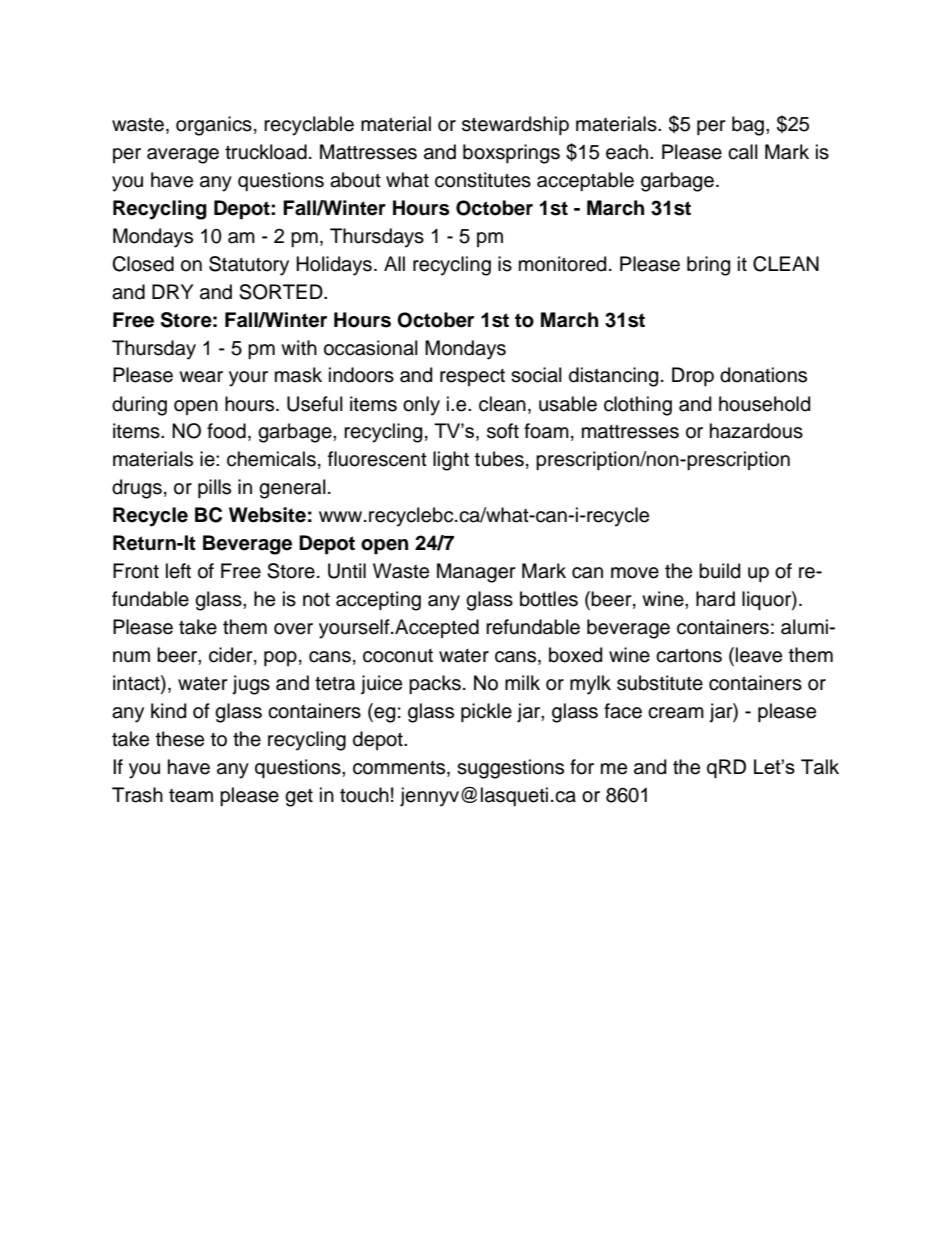 This document has height=1233, width=952. I want to click on suggestions, so click(510, 769).
